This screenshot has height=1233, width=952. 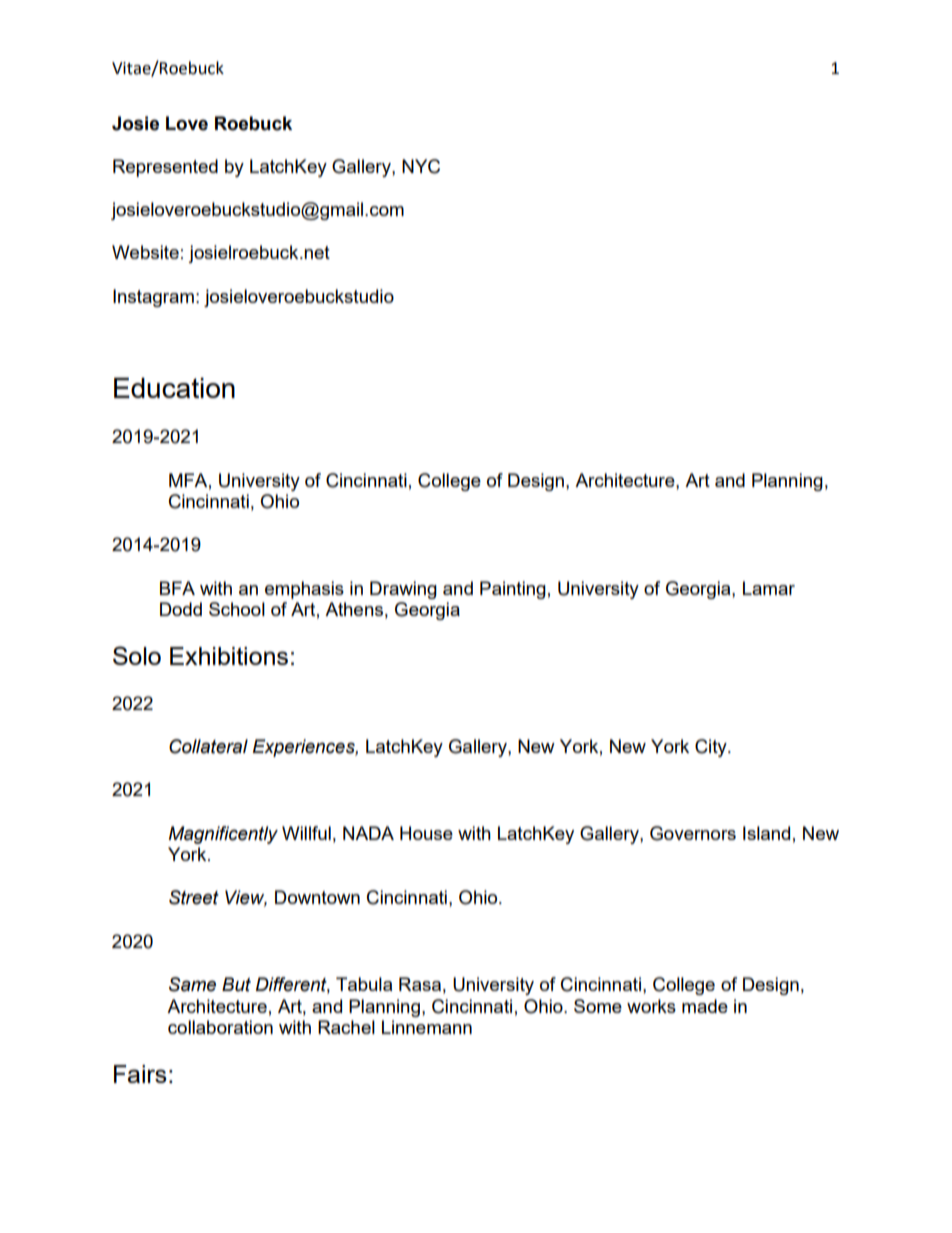 What do you see at coordinates (769, 588) in the screenshot?
I see `Lamar` at bounding box center [769, 588].
